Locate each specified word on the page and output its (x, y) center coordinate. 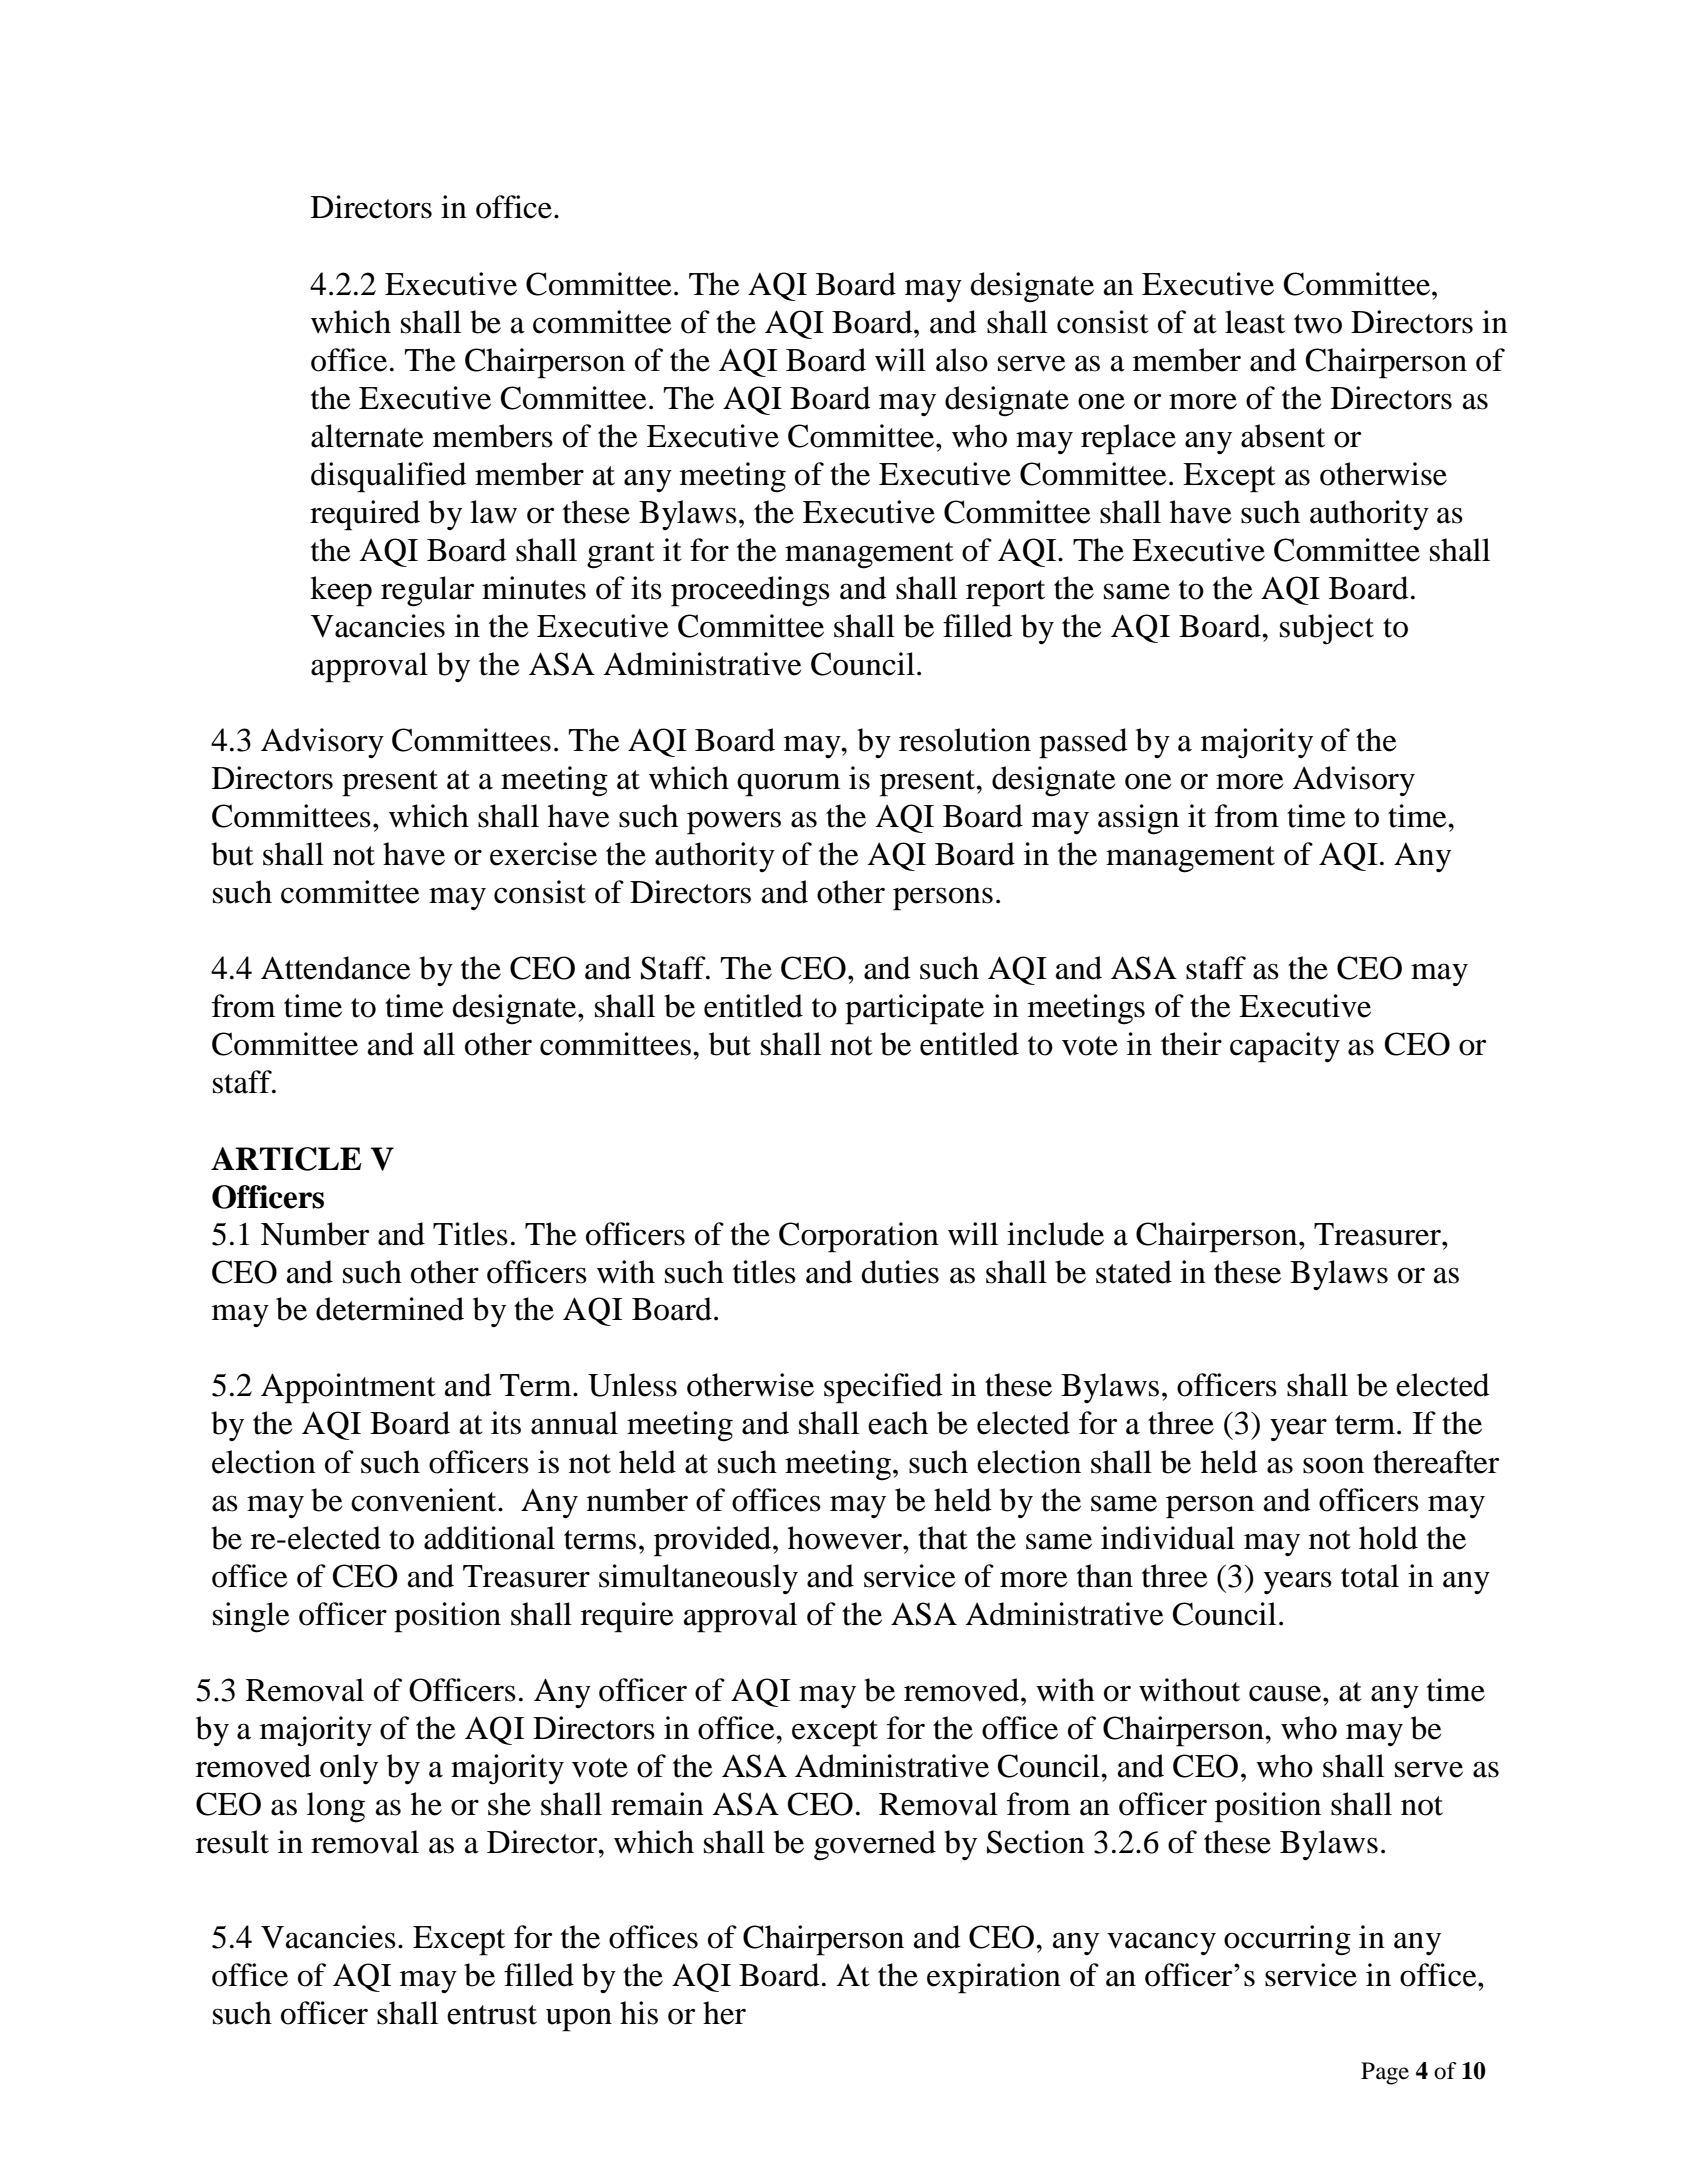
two (1318, 324)
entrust (492, 2015)
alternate (367, 436)
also (962, 360)
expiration (994, 1978)
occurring (1287, 1940)
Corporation (859, 1237)
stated (1134, 1272)
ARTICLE (286, 1159)
